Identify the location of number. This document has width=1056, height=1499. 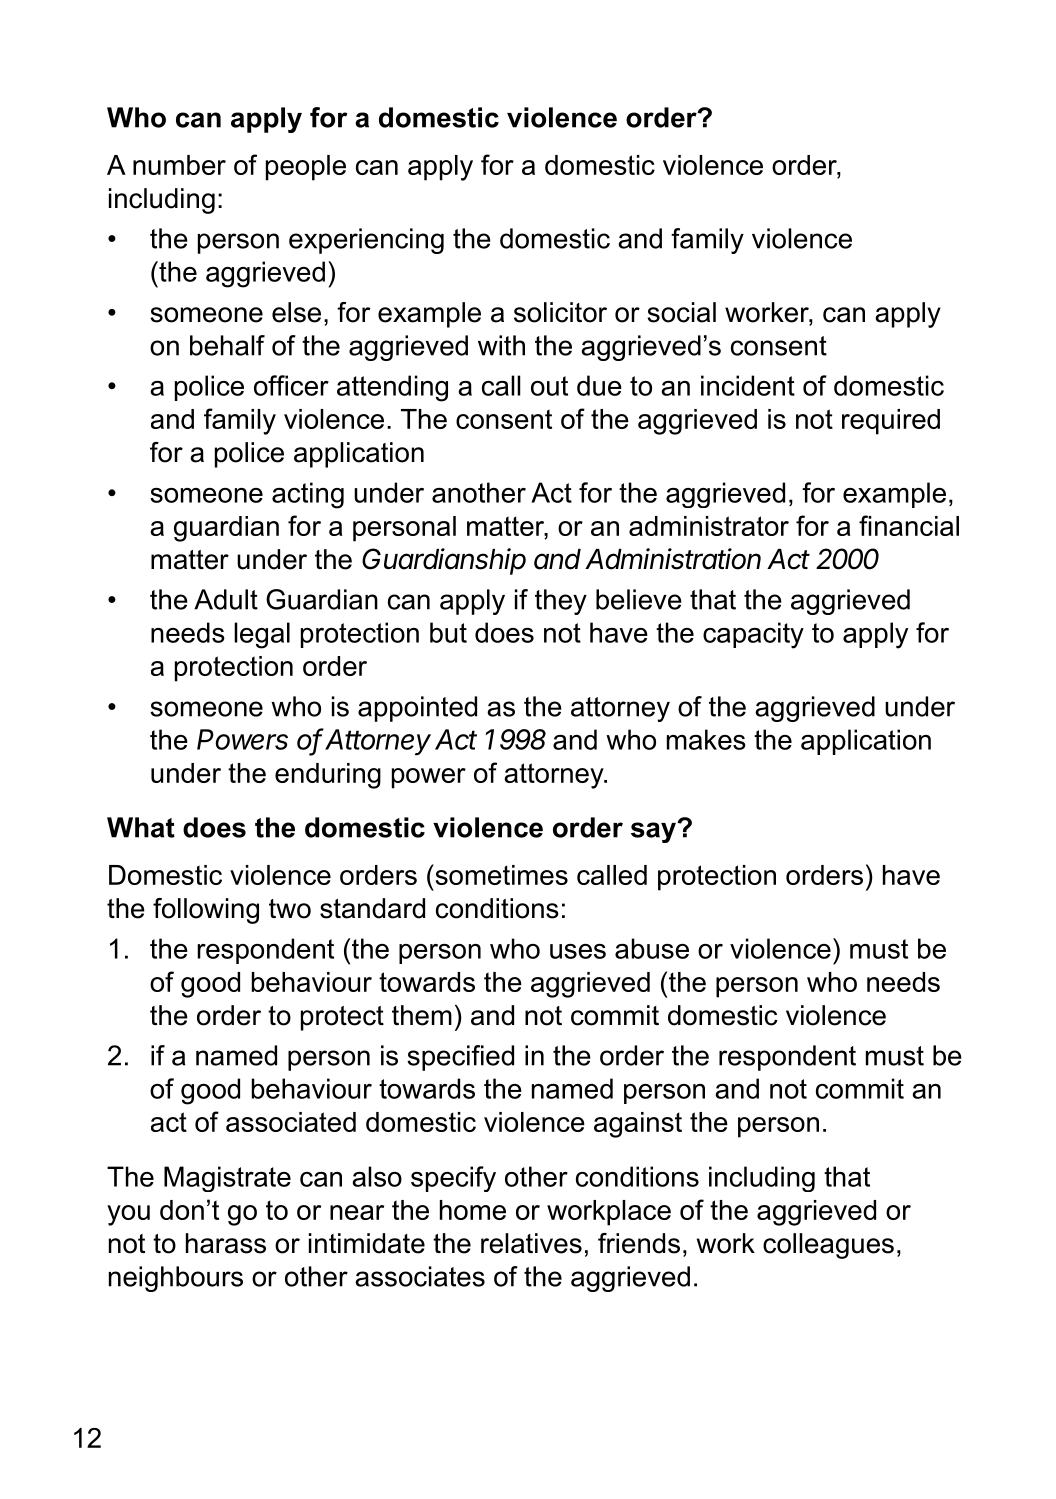
(179, 165).
